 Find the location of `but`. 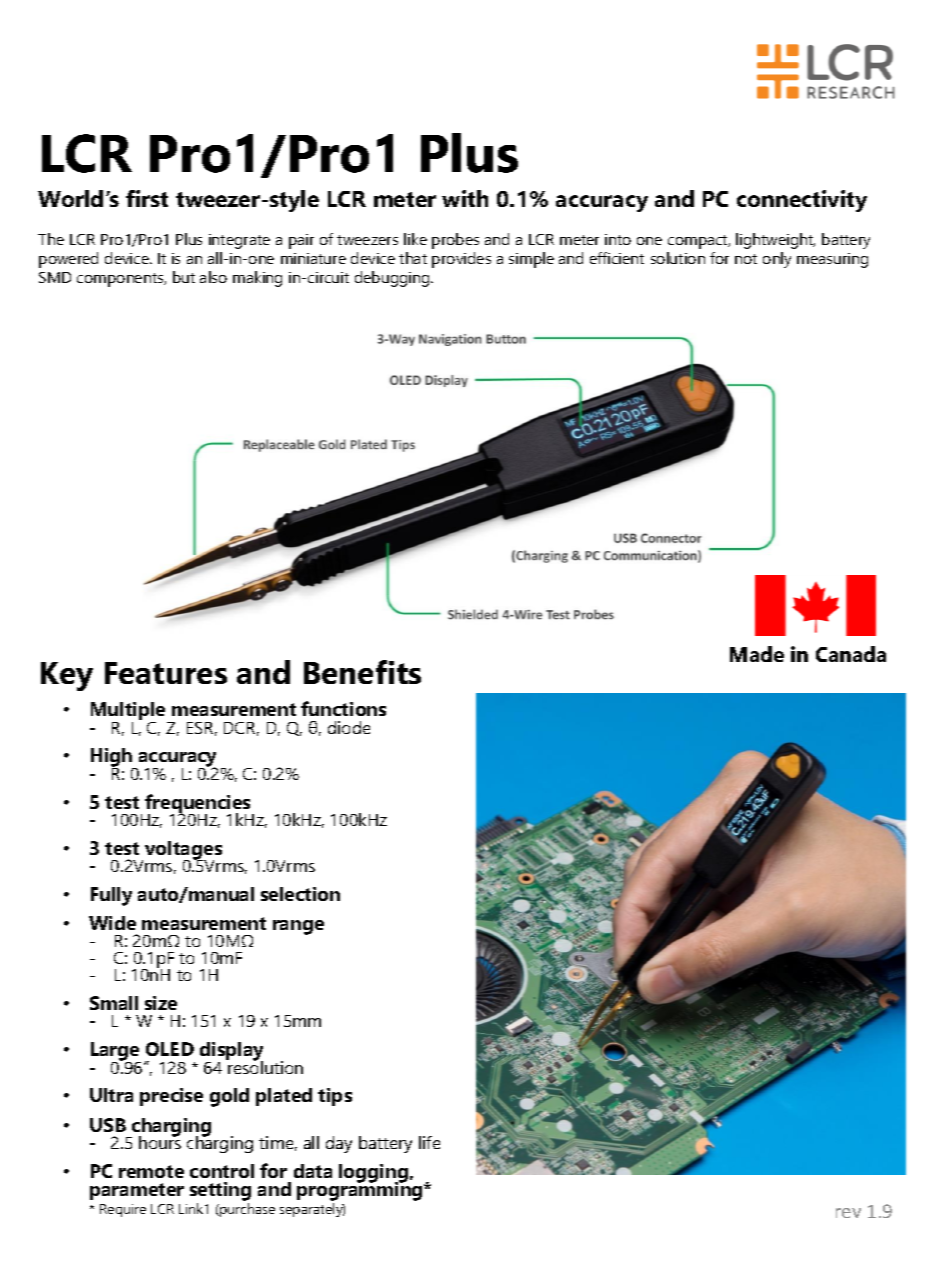

but is located at coordinates (184, 277).
